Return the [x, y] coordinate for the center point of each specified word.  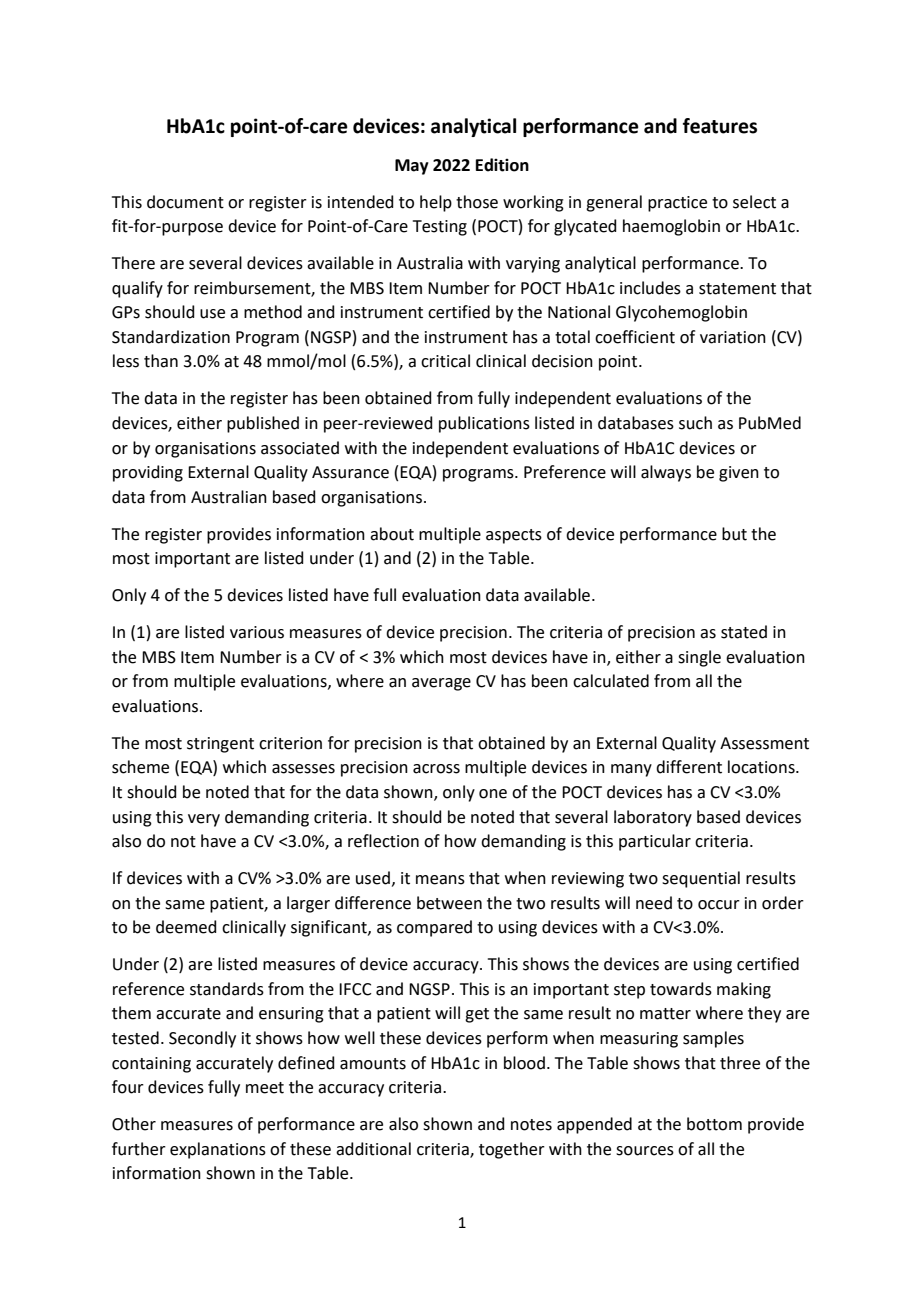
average [441, 684]
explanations [218, 1150]
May [412, 167]
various [257, 632]
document [185, 202]
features [720, 126]
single [699, 658]
